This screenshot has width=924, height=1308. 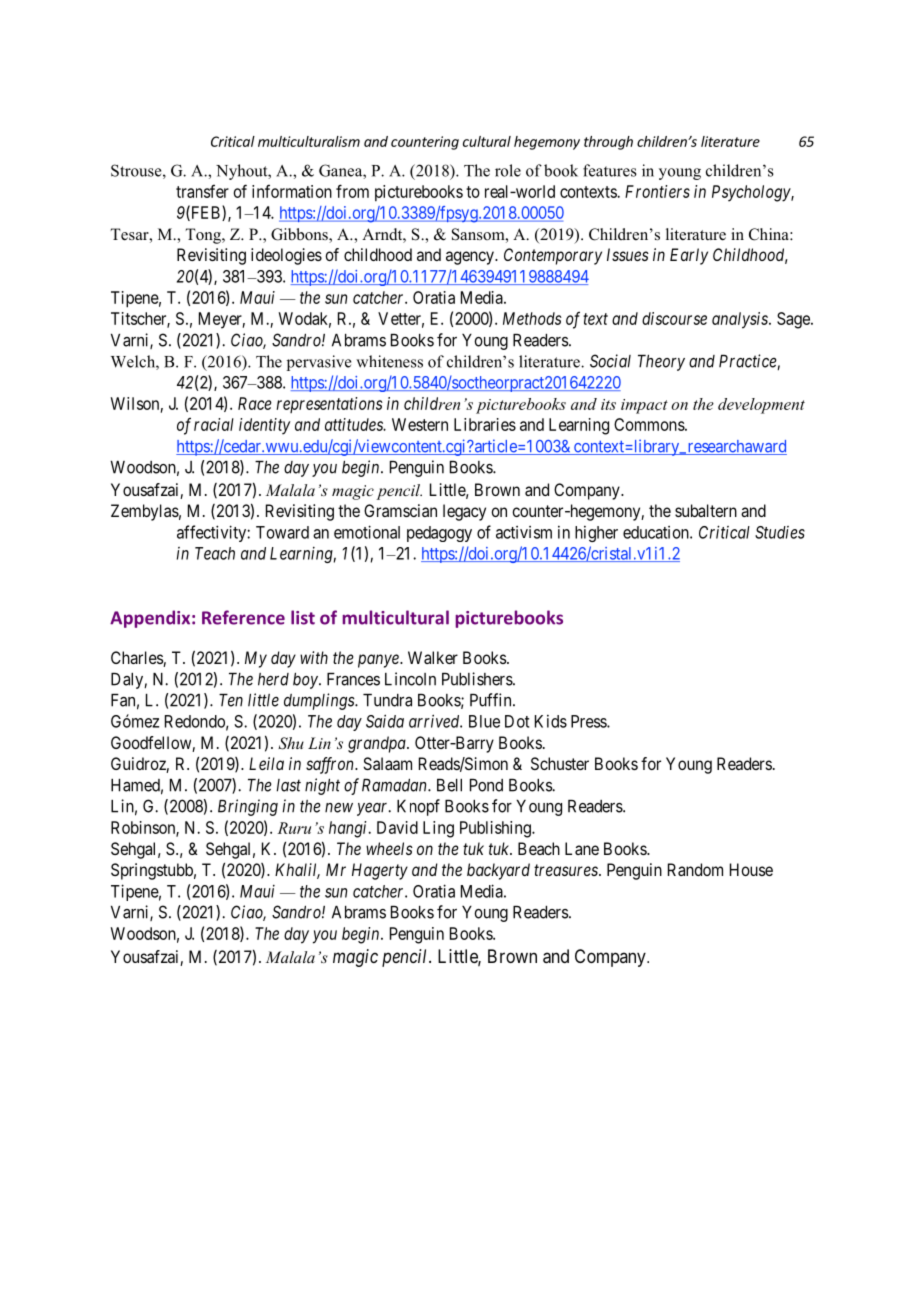 What do you see at coordinates (532, 318) in the screenshot?
I see `Methods` at bounding box center [532, 318].
